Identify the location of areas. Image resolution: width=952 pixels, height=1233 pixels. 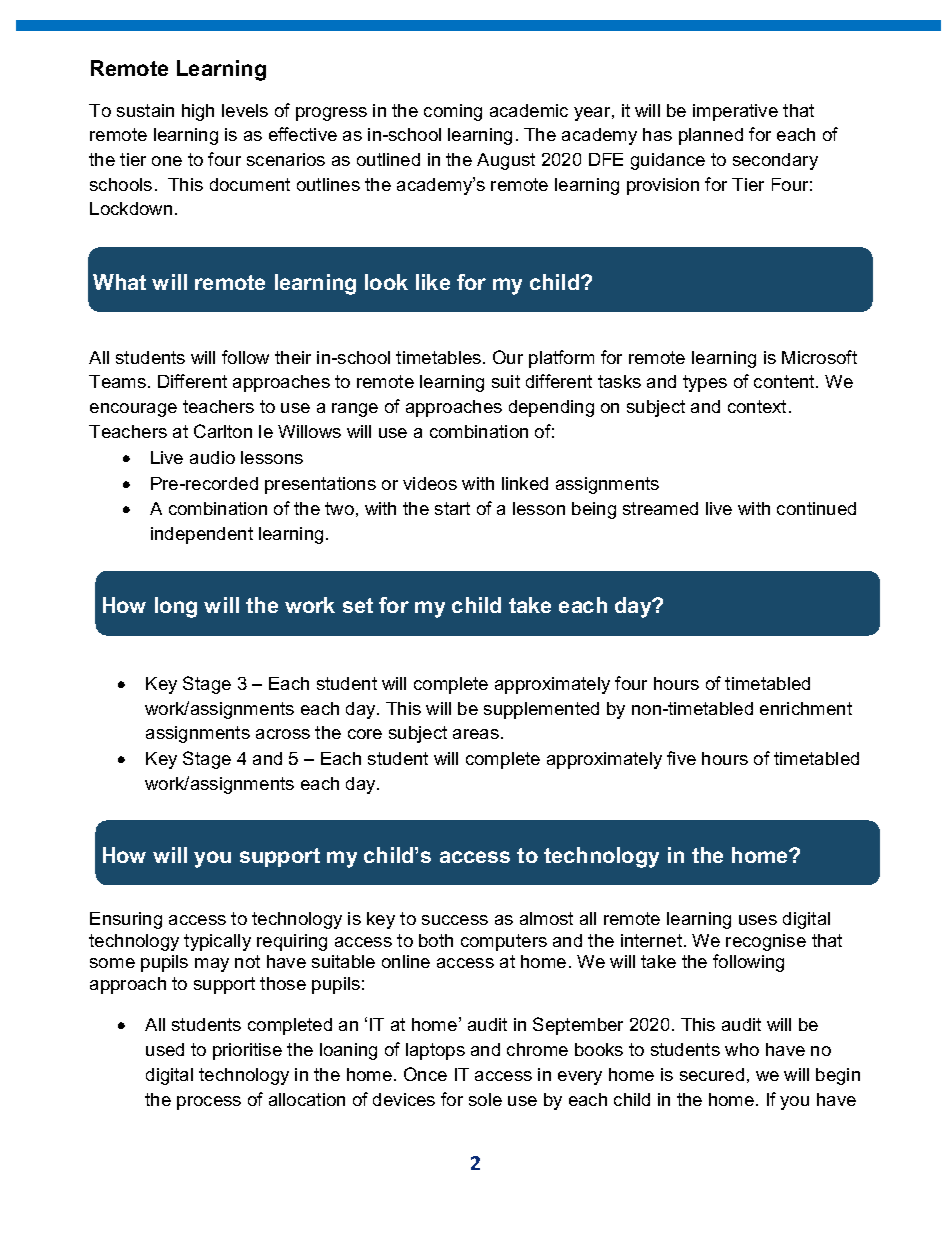
(476, 734).
